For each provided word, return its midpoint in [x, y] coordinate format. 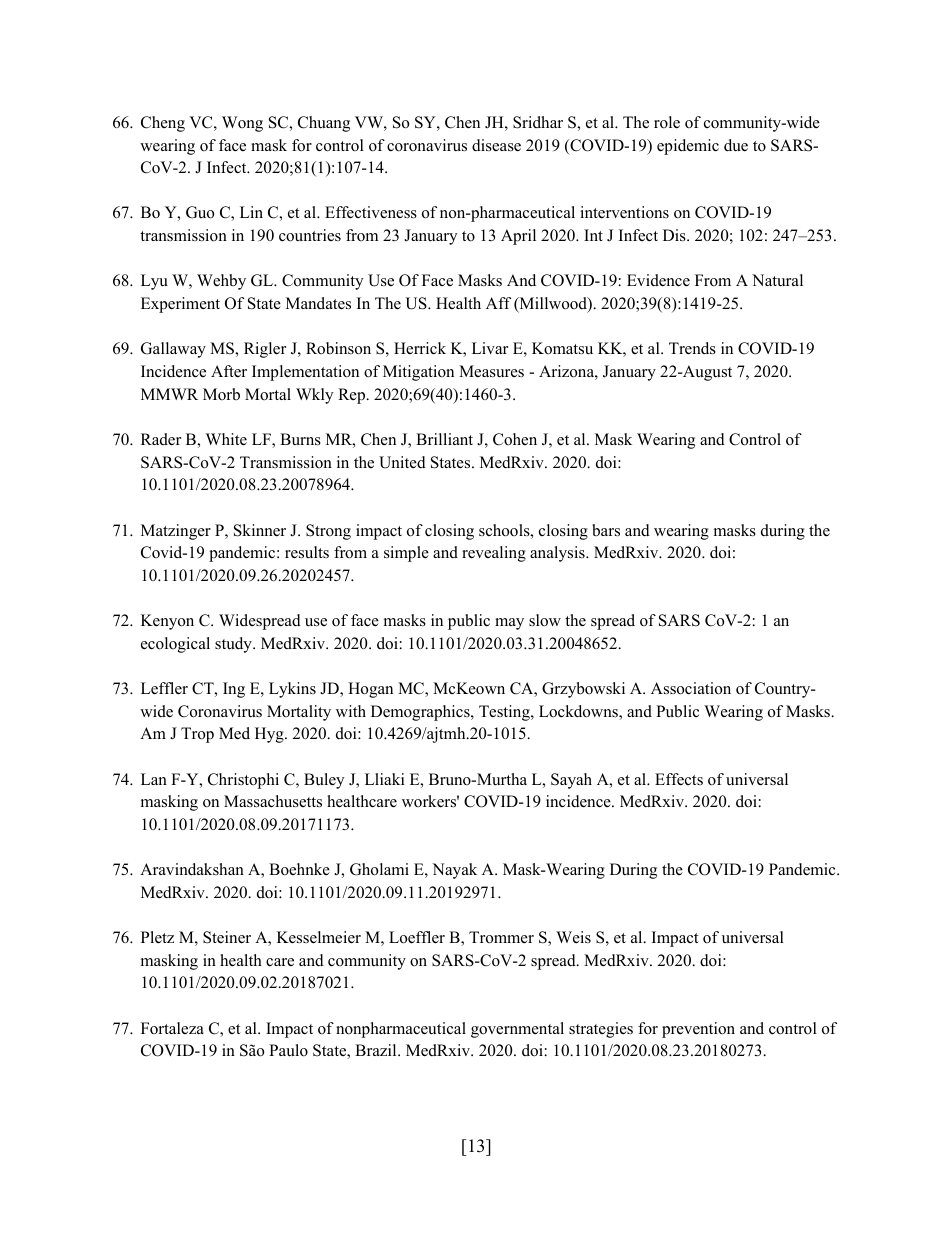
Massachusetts [273, 801]
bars [606, 530]
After [229, 371]
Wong [242, 124]
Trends [692, 348]
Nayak [454, 871]
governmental [517, 1030]
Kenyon [167, 622]
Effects [679, 779]
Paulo [288, 1050]
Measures [491, 371]
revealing [494, 554]
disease [496, 145]
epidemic [688, 147]
